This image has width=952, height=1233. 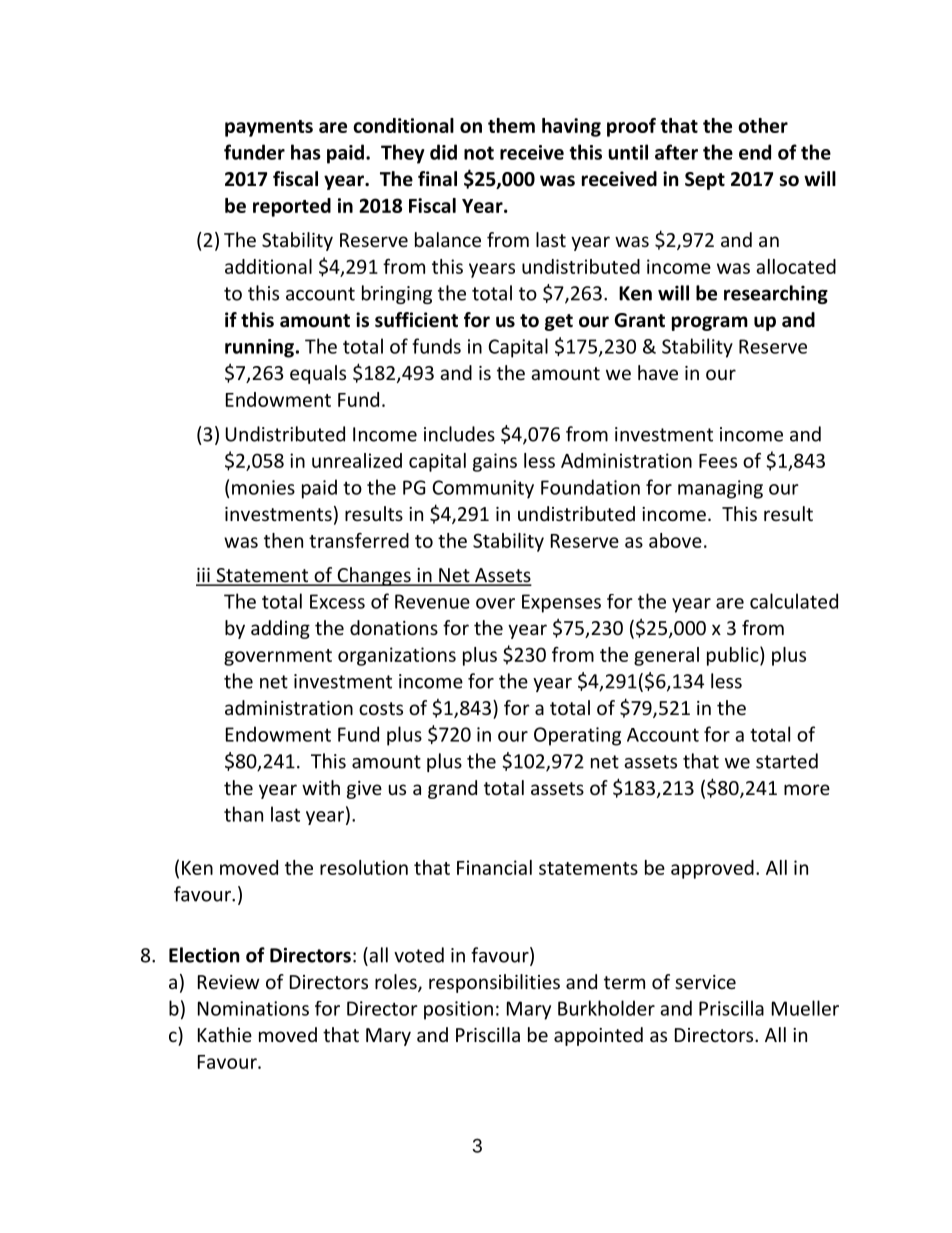 I want to click on started, so click(x=787, y=761).
